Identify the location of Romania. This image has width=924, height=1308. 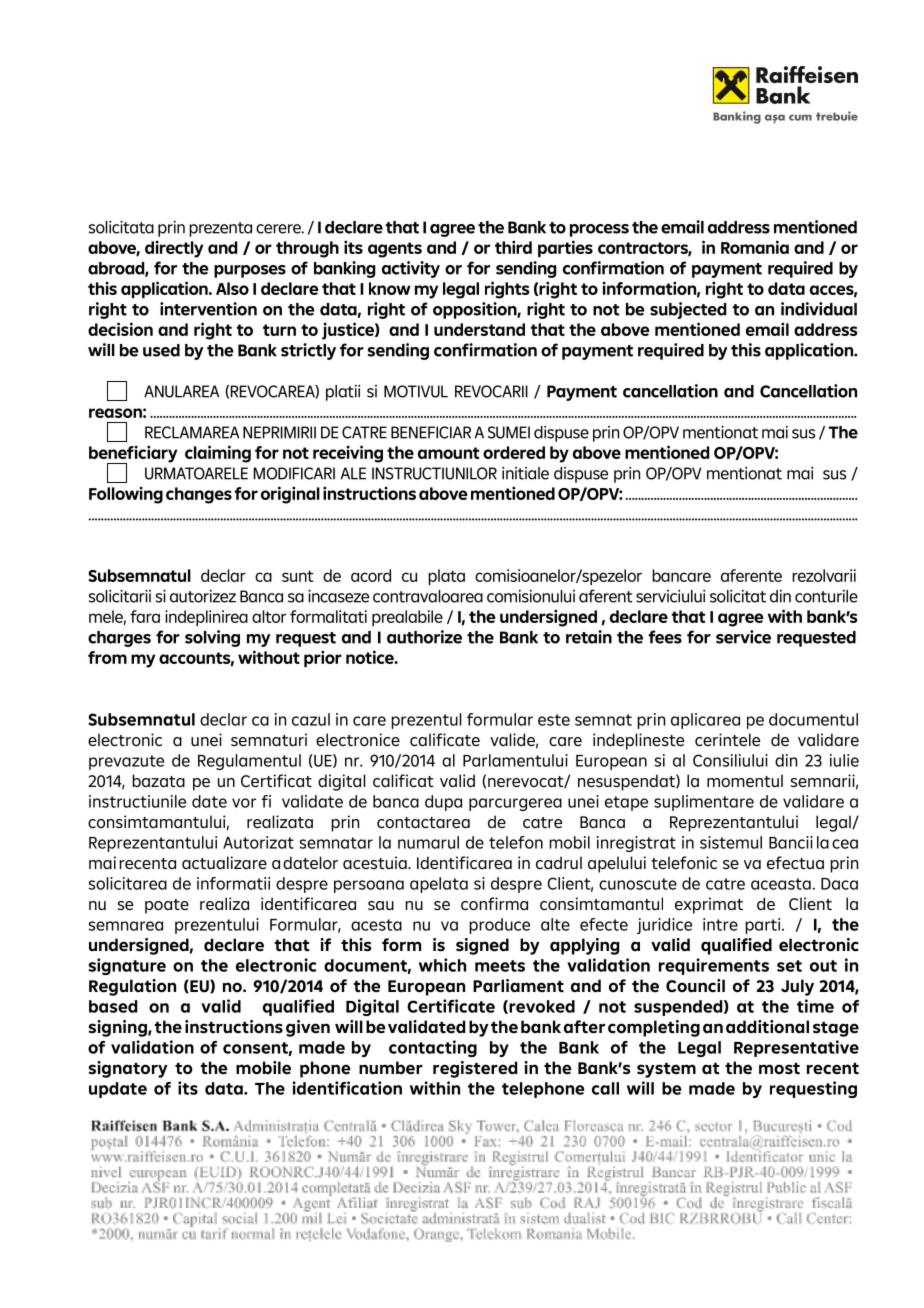
(755, 247).
